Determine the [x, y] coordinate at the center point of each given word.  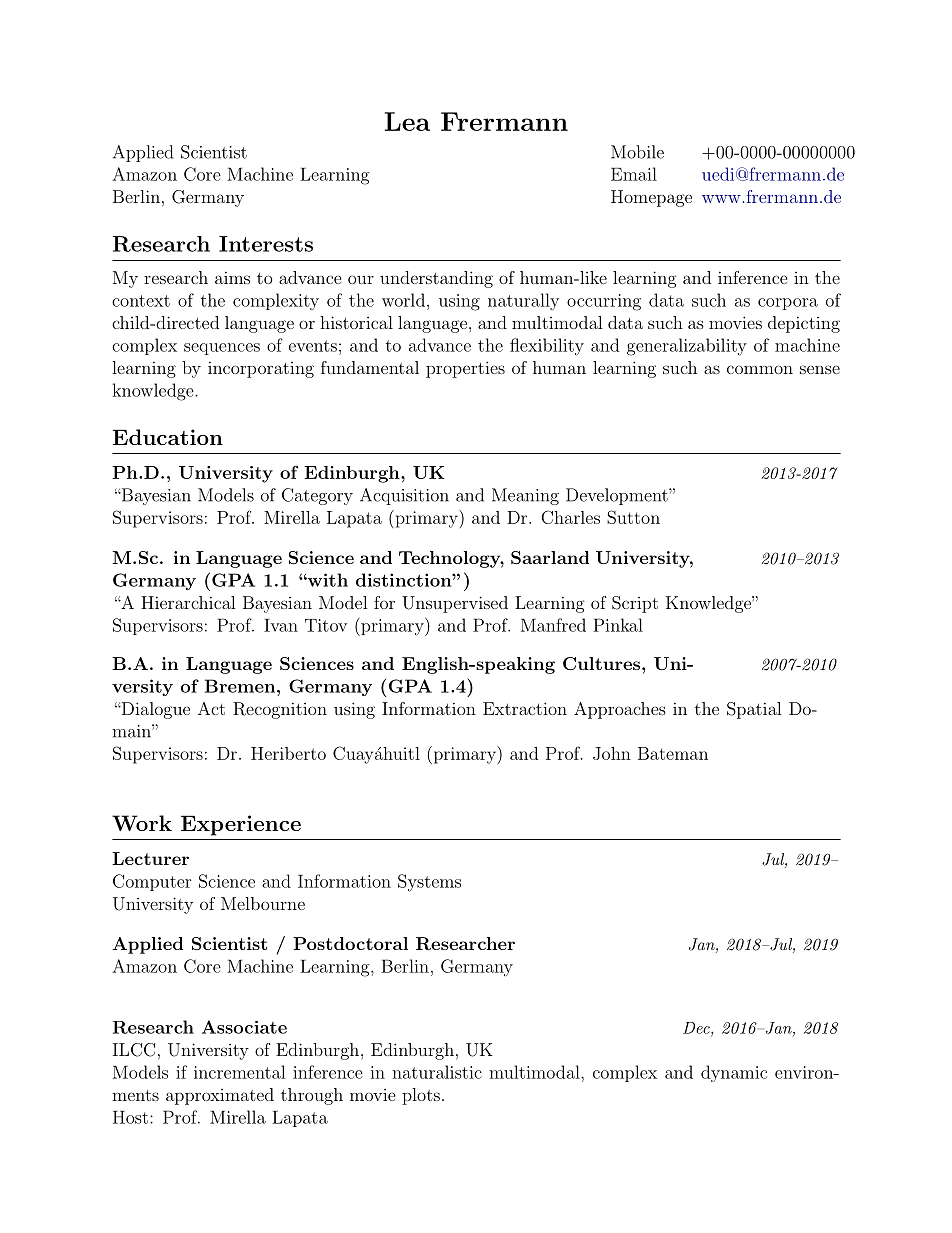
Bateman [673, 753]
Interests [266, 244]
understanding [436, 279]
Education [168, 437]
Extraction [525, 708]
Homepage [651, 198]
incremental [239, 1072]
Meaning [525, 496]
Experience [241, 825]
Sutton [633, 517]
